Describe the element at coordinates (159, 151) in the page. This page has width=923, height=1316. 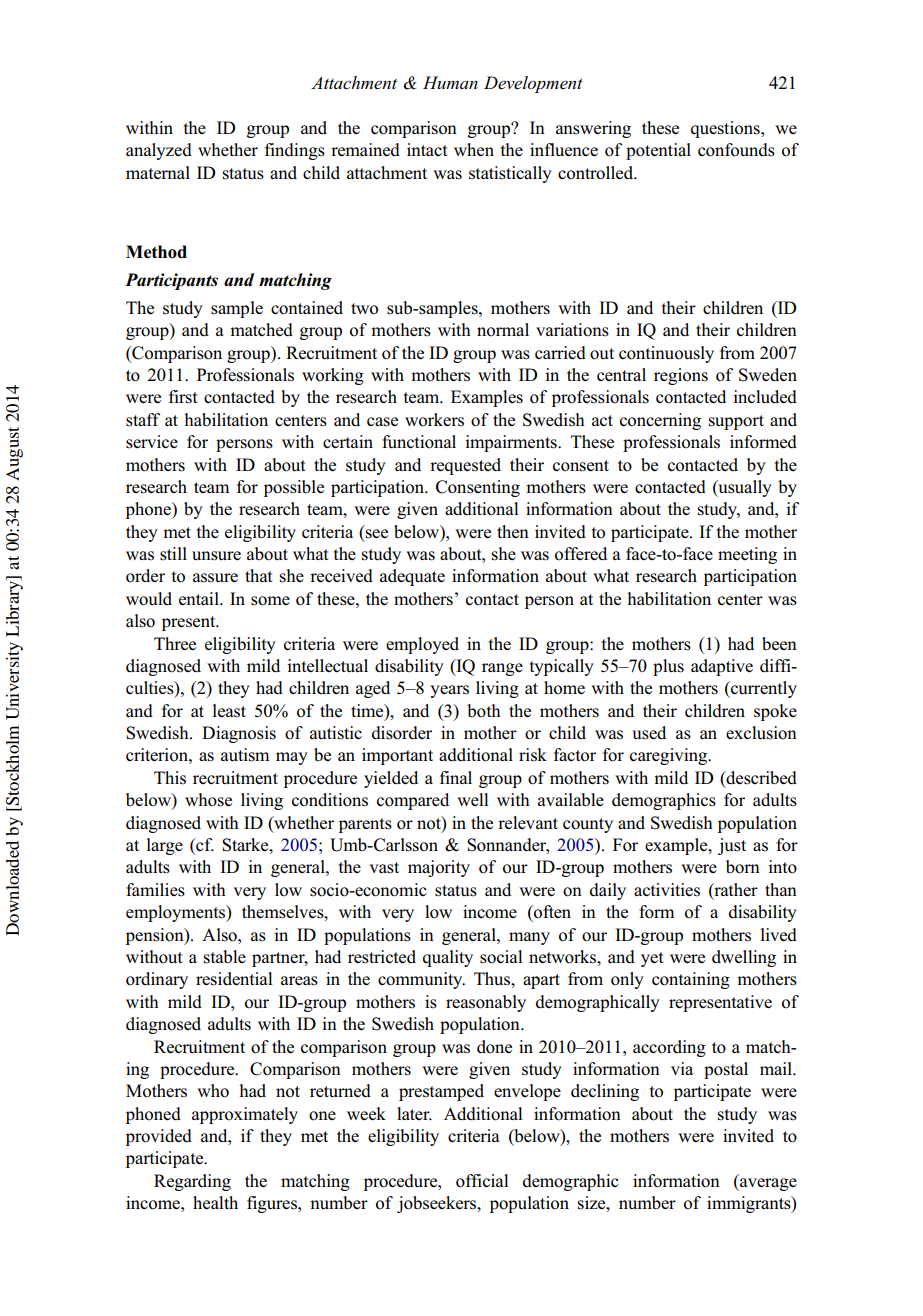
I see `analyzed` at that location.
